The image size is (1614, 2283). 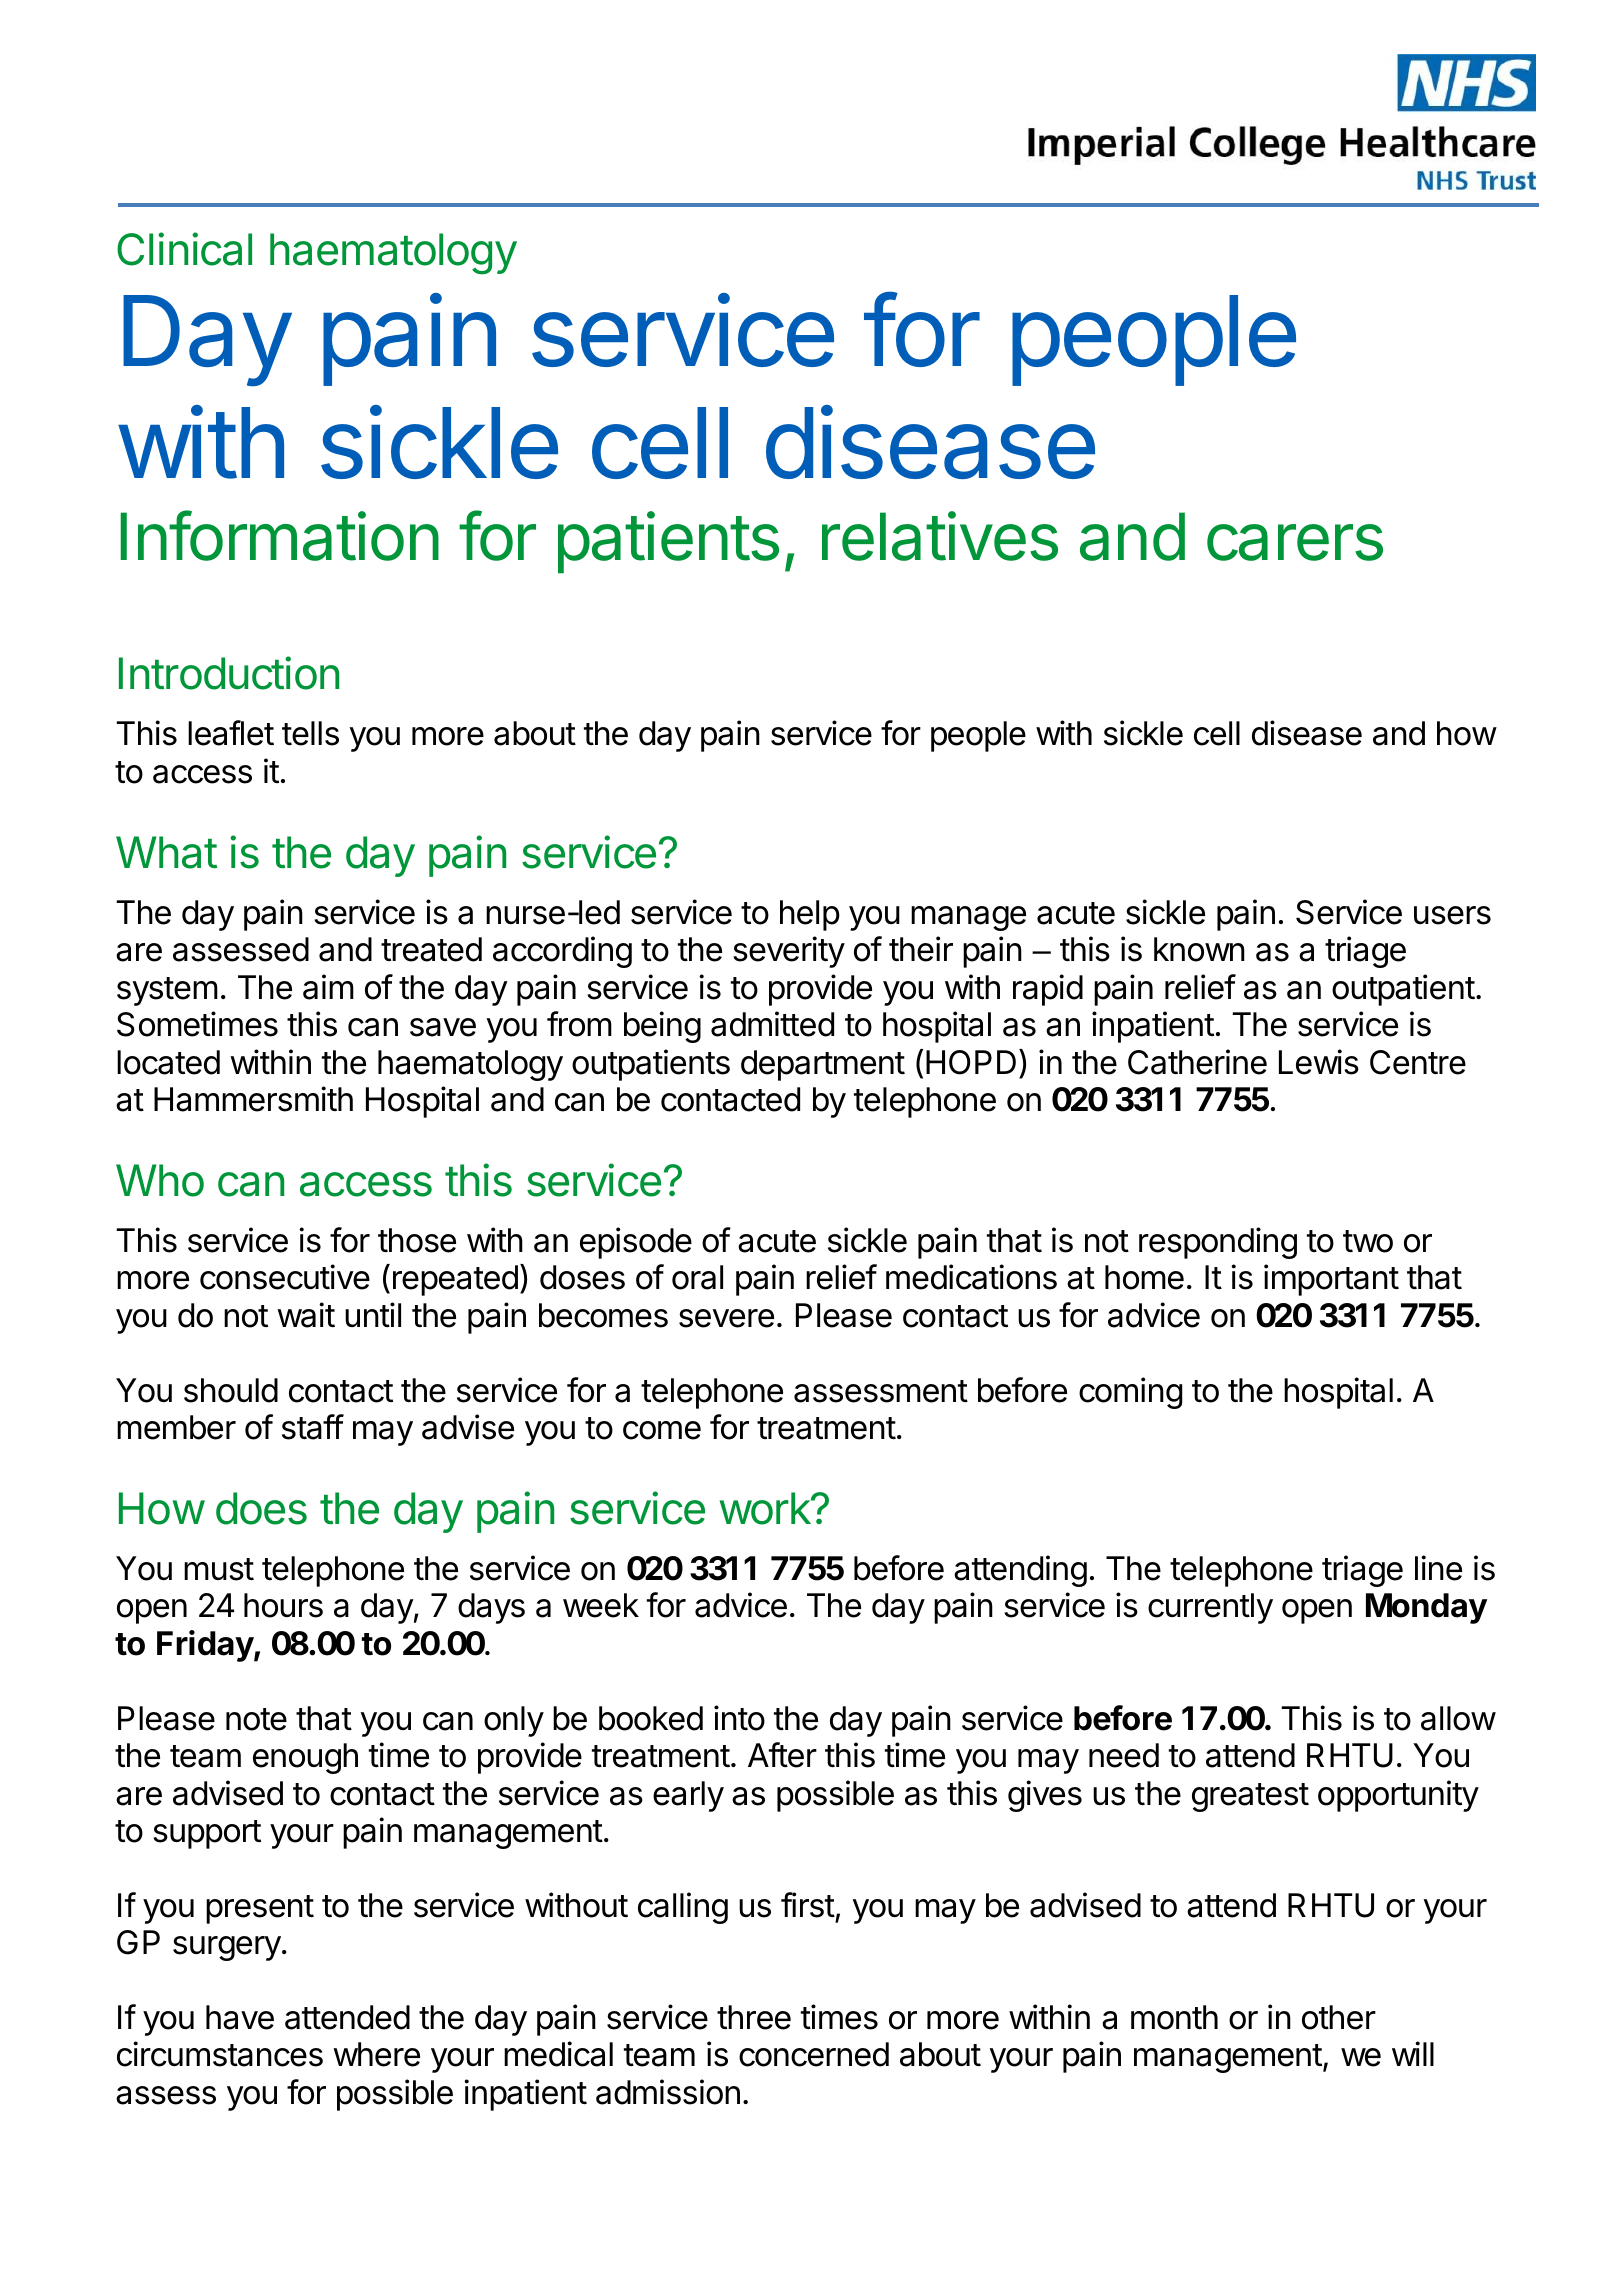 I want to click on admitted, so click(x=772, y=1024).
